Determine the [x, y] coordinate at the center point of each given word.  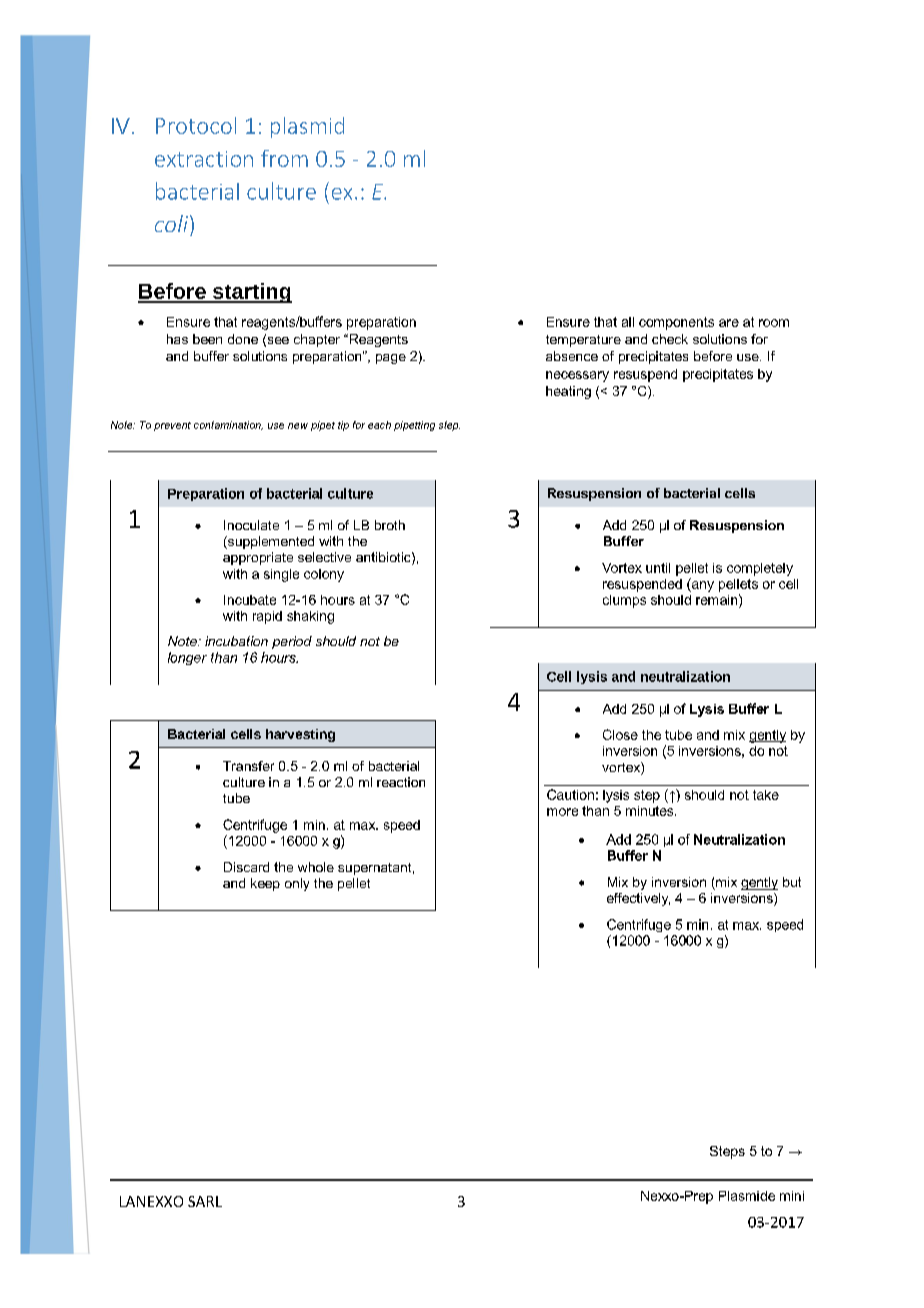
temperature [583, 341]
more [562, 812]
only [297, 884]
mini [792, 1196]
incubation [236, 641]
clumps [624, 601]
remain [718, 599]
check [670, 339]
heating [568, 392]
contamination [228, 425]
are [729, 323]
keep [265, 884]
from [284, 158]
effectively [638, 899]
